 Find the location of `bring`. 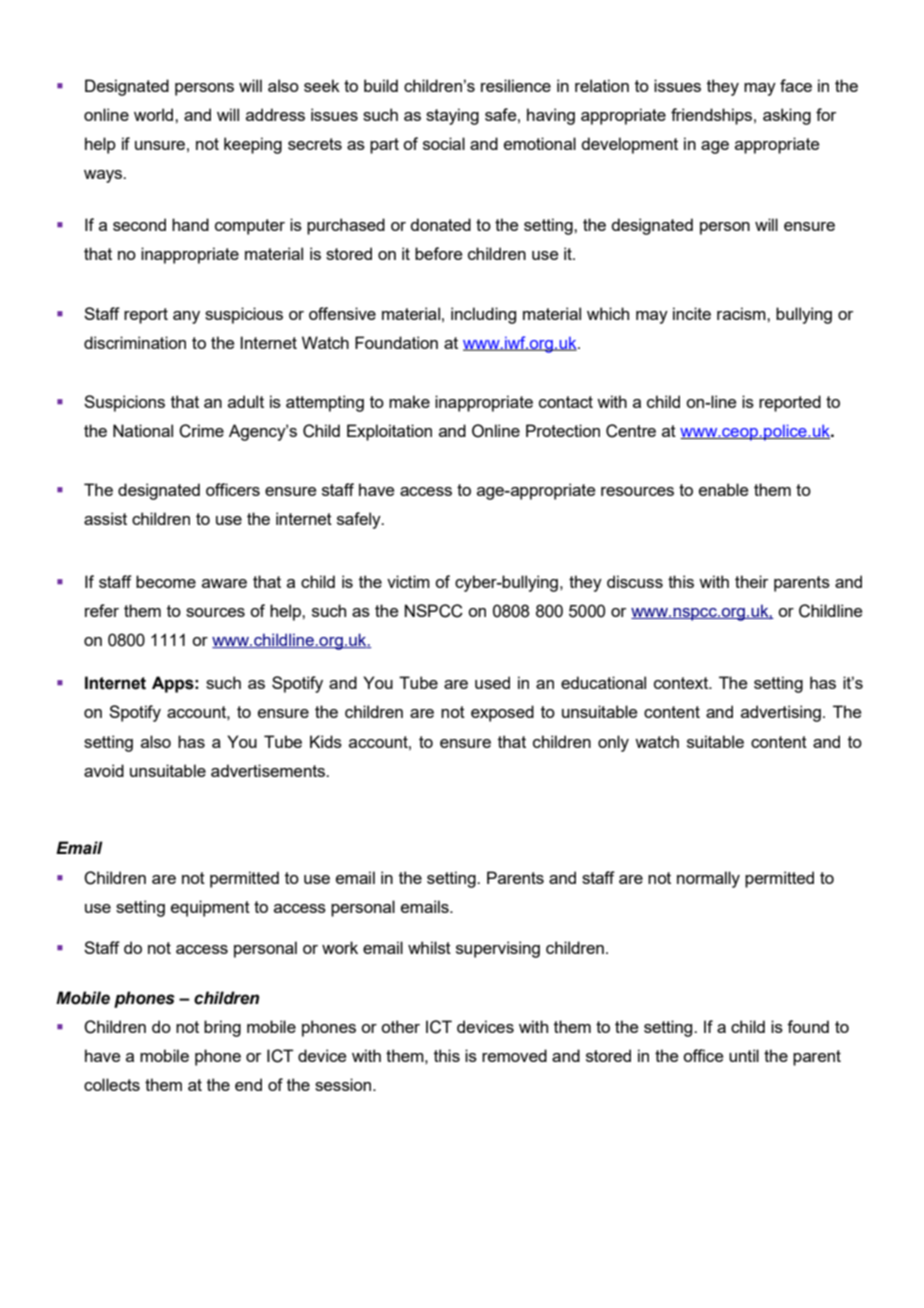

bring is located at coordinates (222, 1028).
